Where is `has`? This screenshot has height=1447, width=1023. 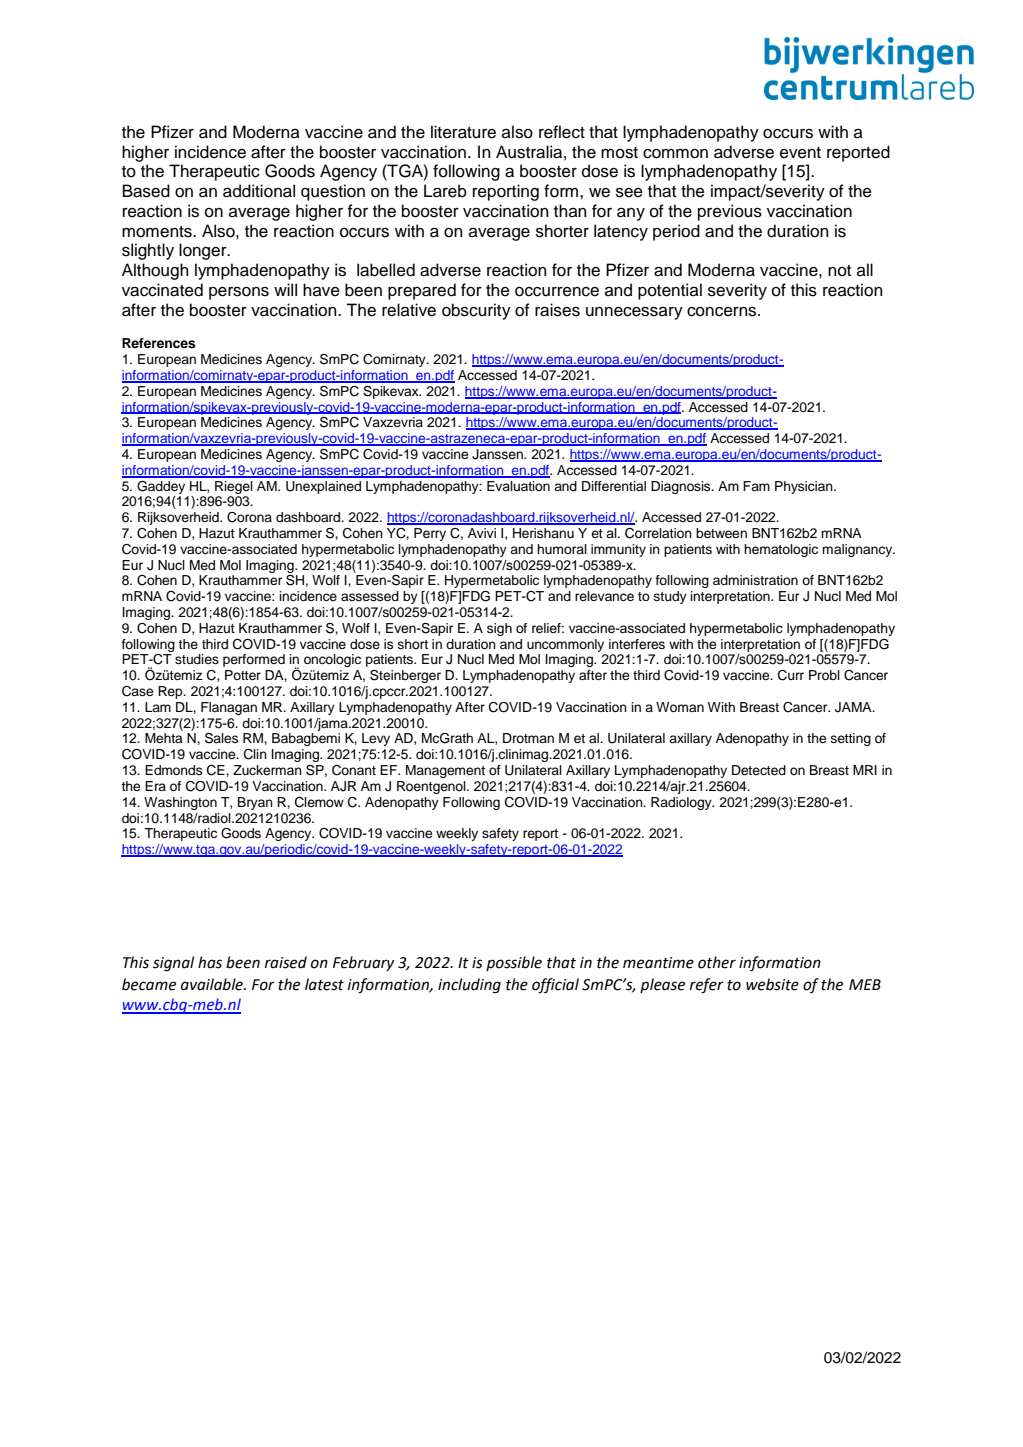 has is located at coordinates (210, 962).
